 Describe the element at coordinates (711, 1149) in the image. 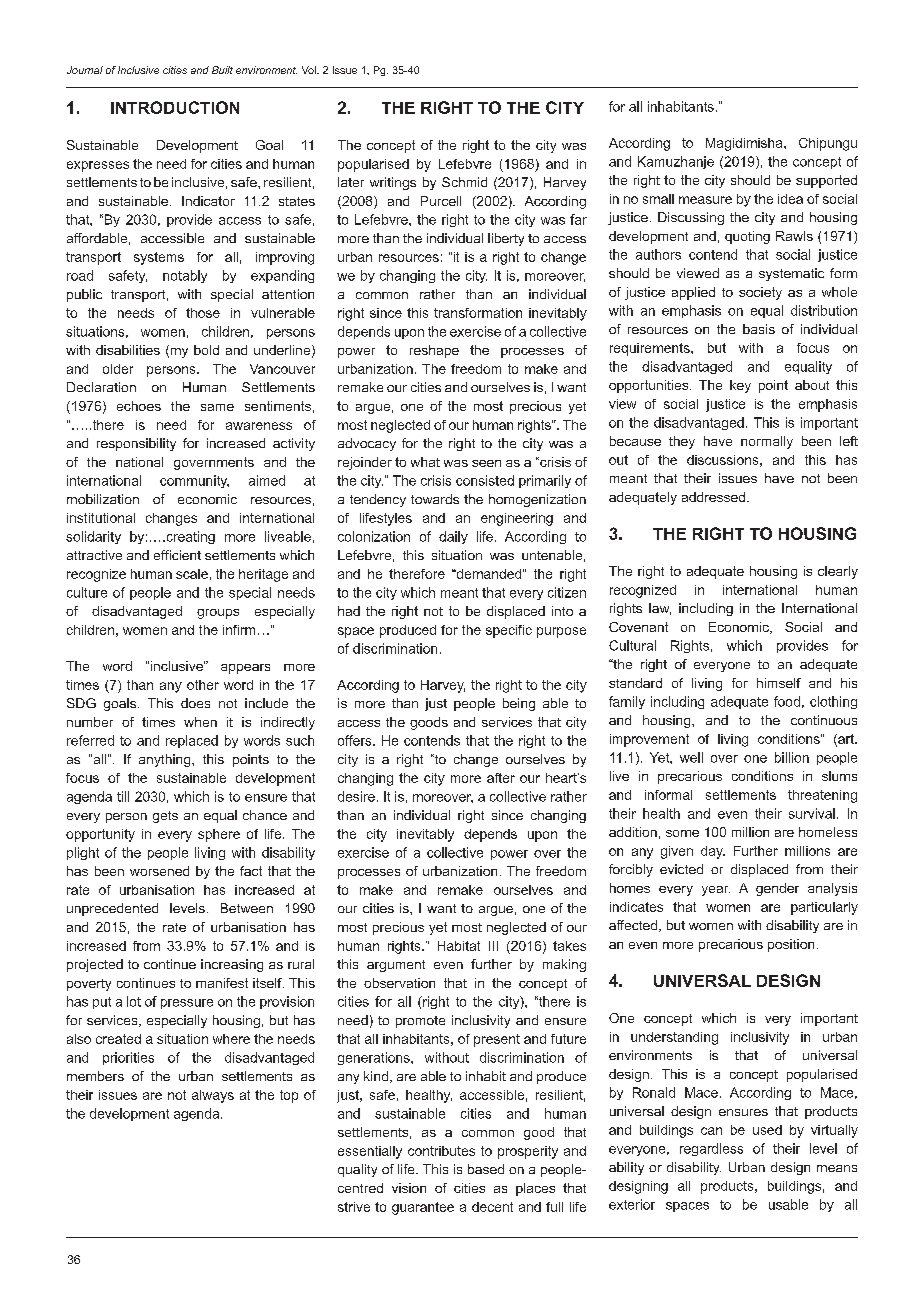

I see `regardless` at that location.
